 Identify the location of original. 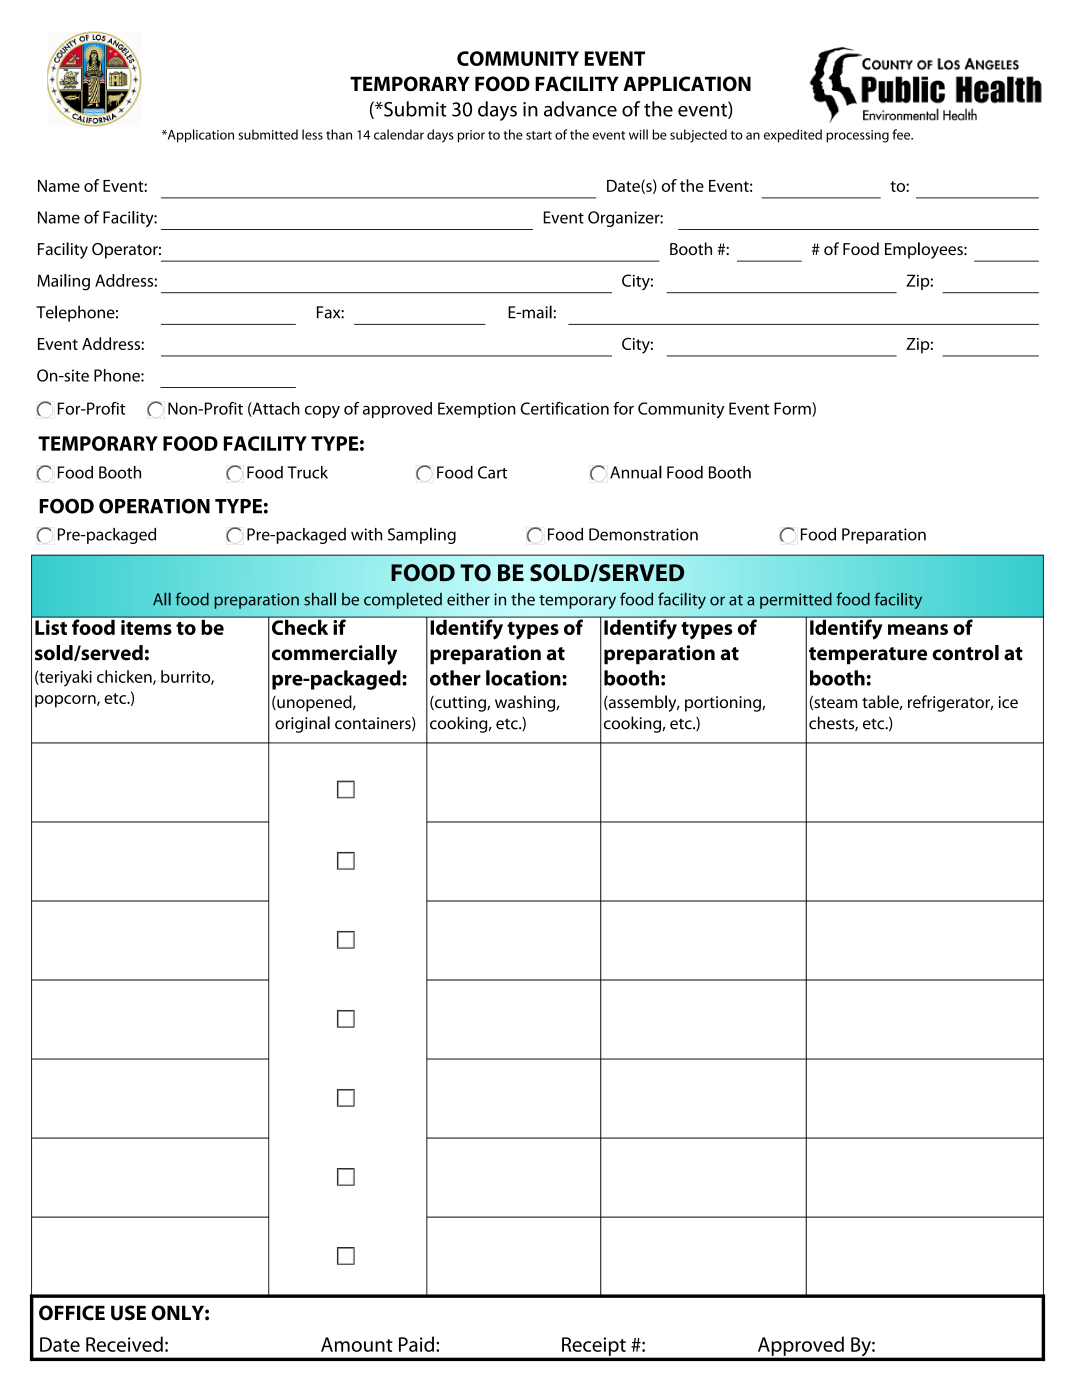
(302, 724).
